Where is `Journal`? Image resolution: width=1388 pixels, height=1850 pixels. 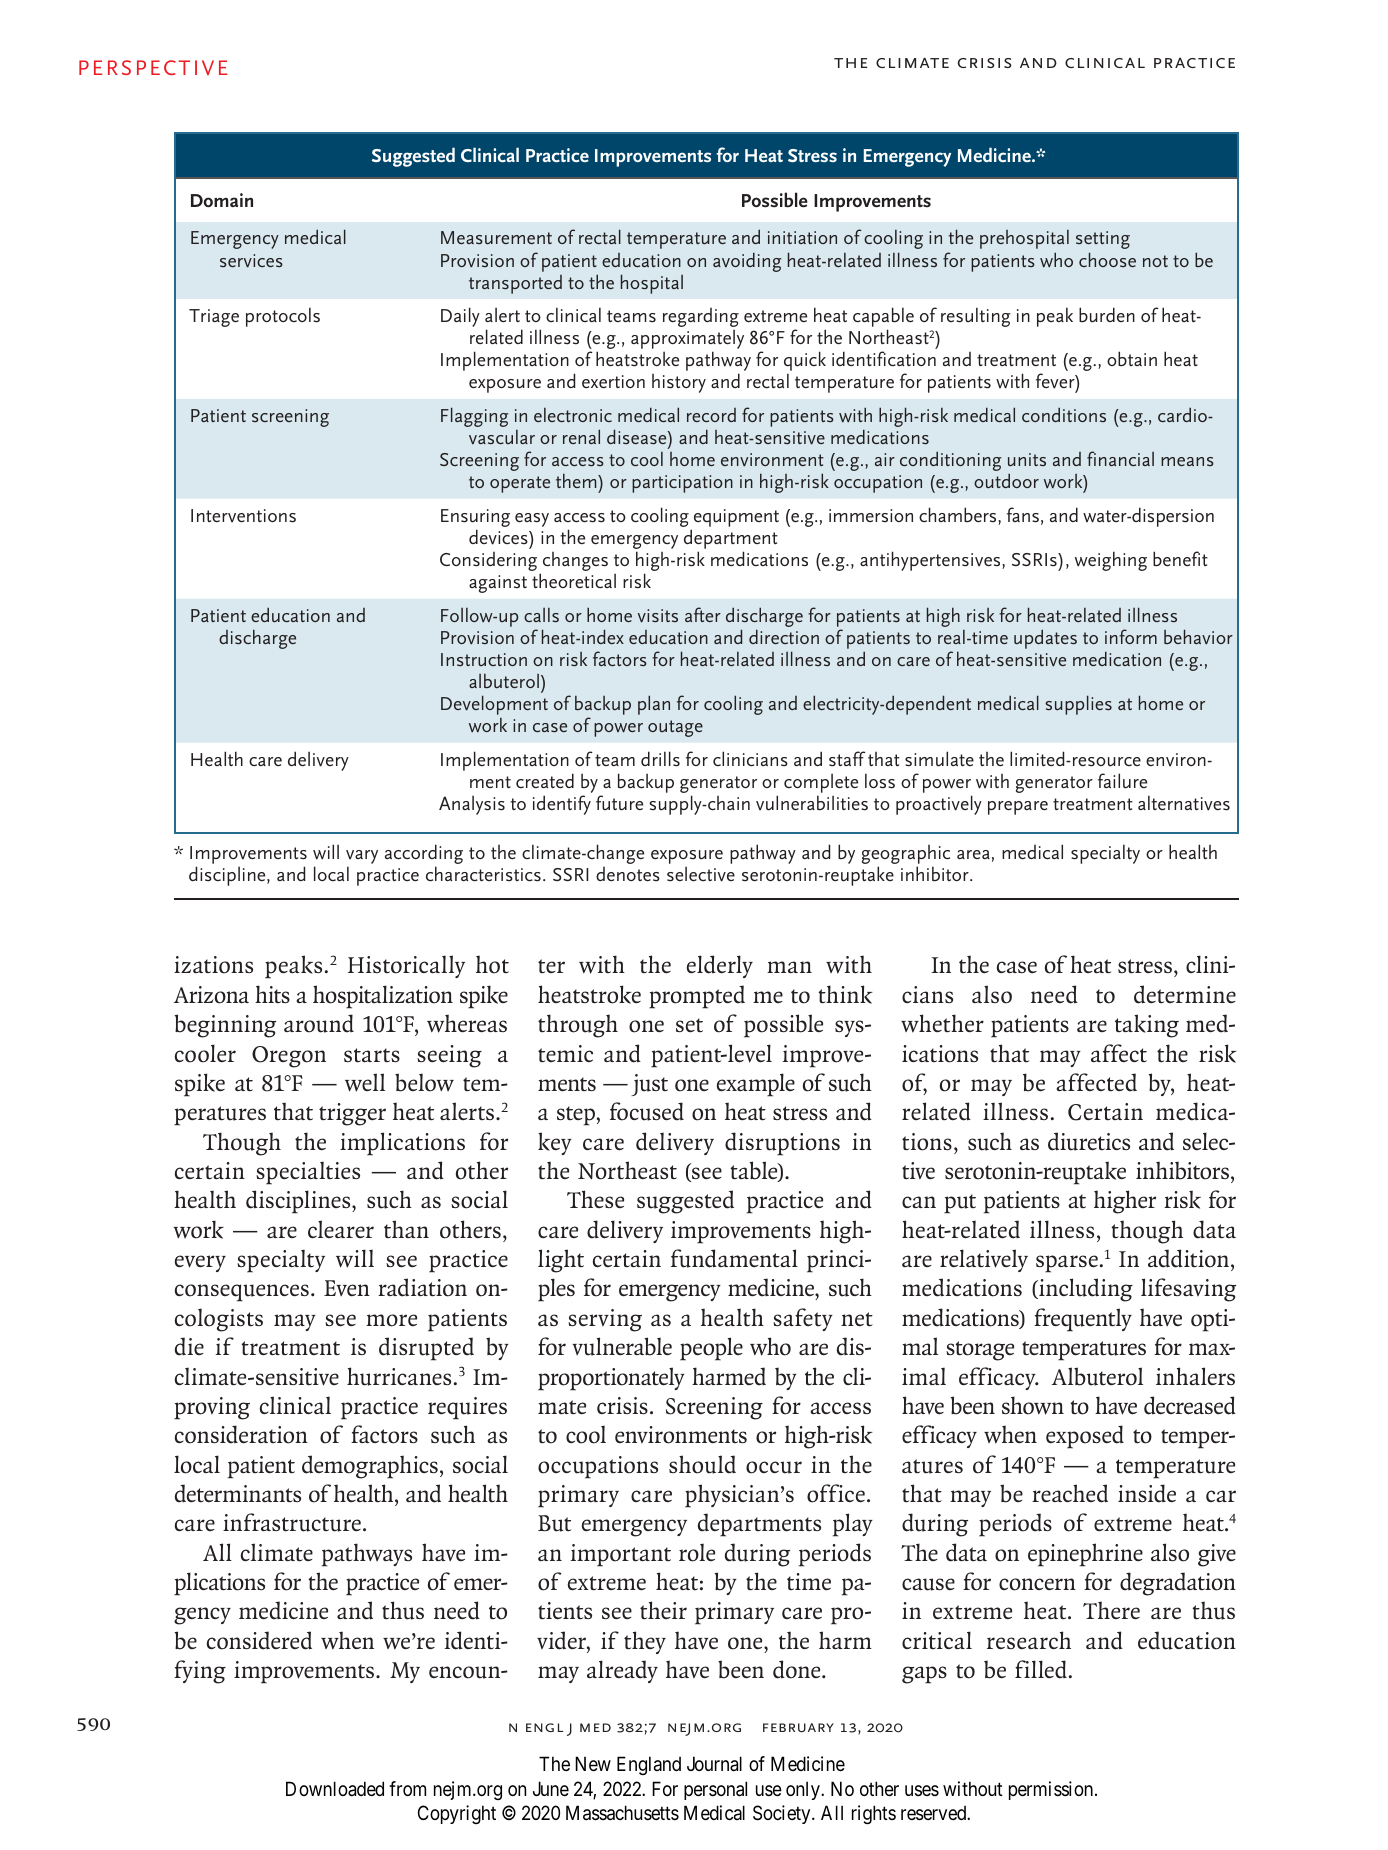
Journal is located at coordinates (714, 1764).
